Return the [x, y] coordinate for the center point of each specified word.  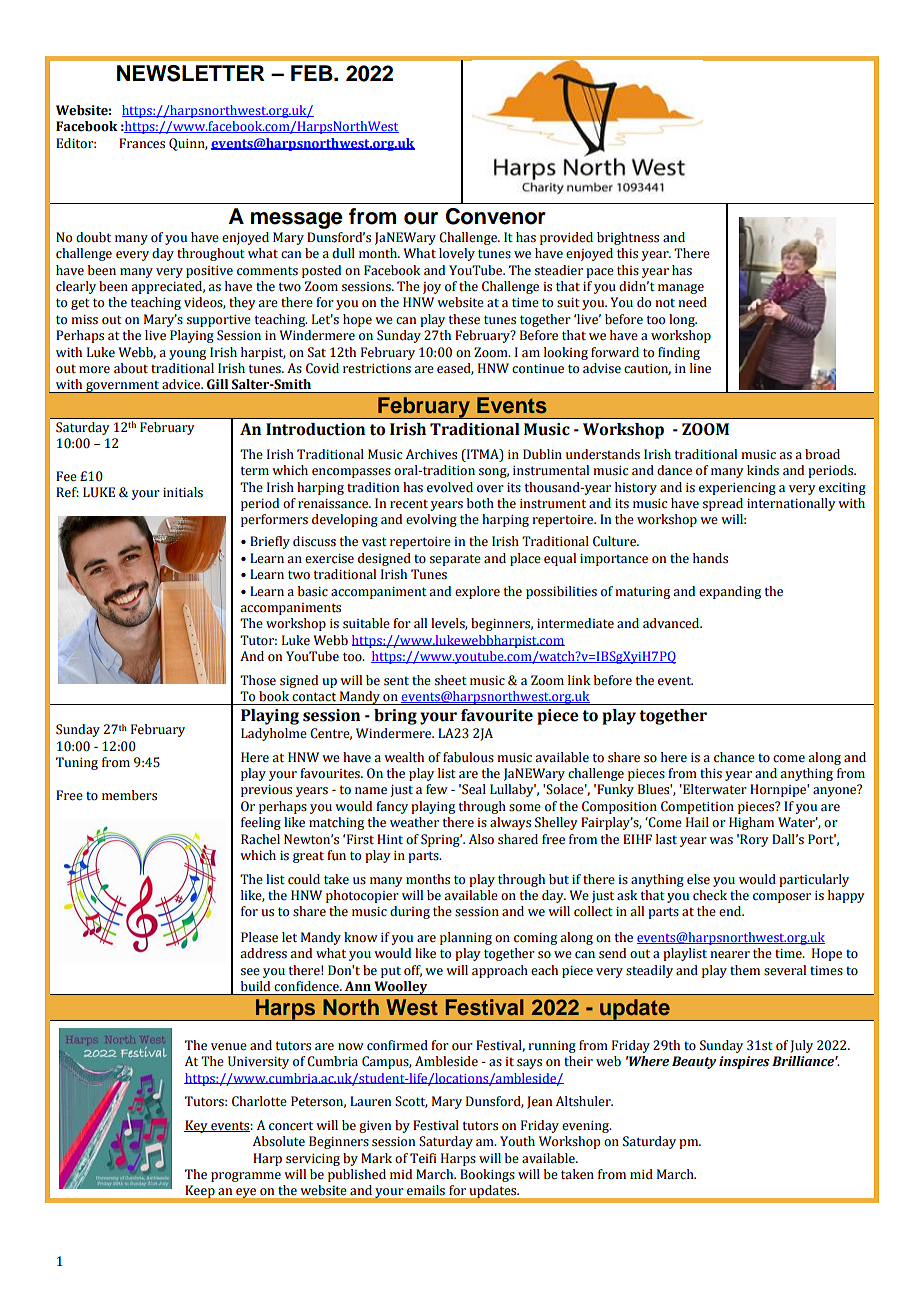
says [529, 1064]
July [801, 1046]
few [437, 789]
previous [266, 791]
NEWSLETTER [191, 73]
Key [197, 1126]
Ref [67, 492]
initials [183, 492]
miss [84, 320]
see [250, 972]
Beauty [694, 1062]
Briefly [270, 542]
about [131, 368]
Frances [142, 143]
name [371, 791]
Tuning [77, 763]
